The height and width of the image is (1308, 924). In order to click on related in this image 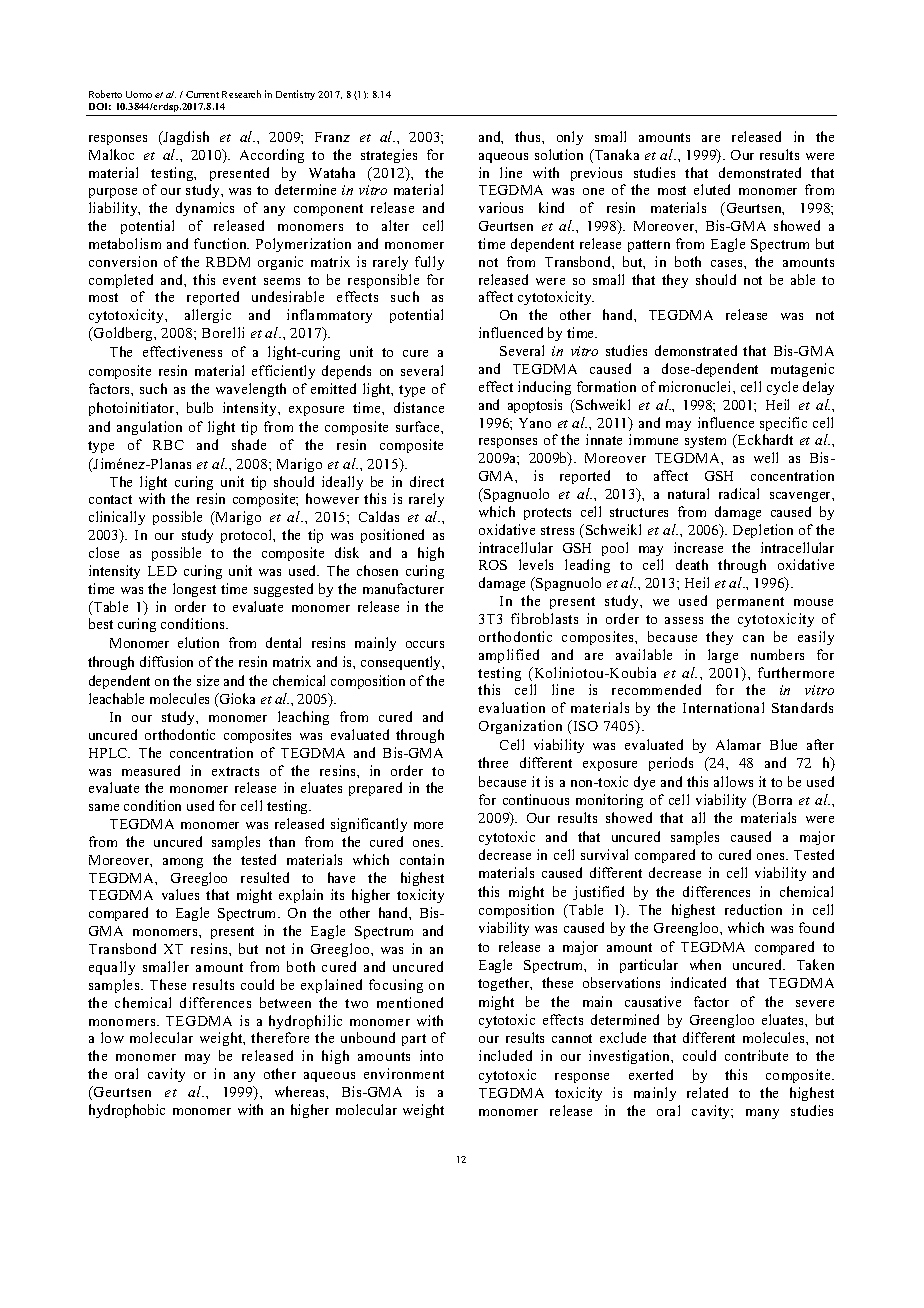, I will do `click(707, 1092)`.
